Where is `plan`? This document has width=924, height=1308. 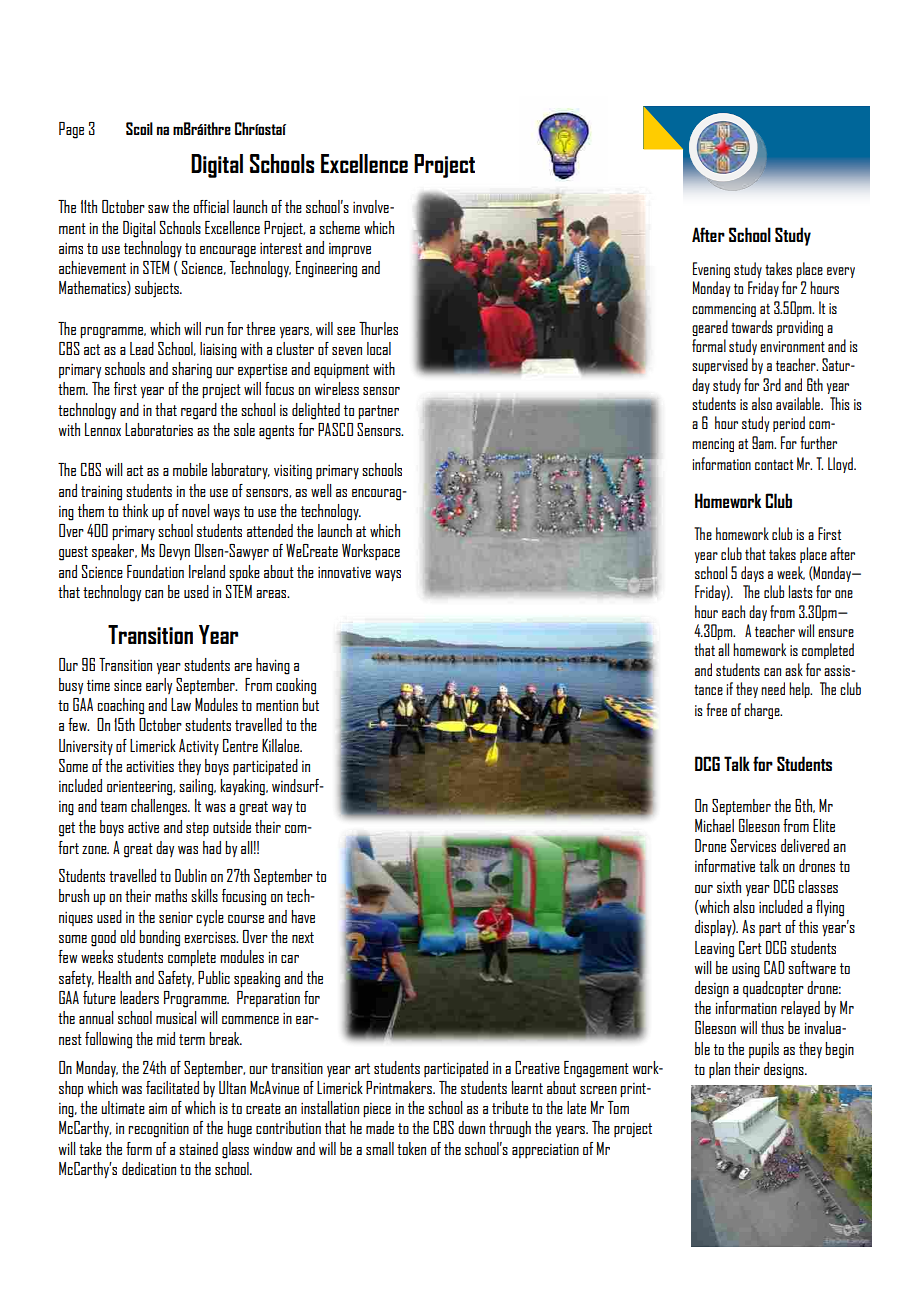
plan is located at coordinates (719, 1070).
